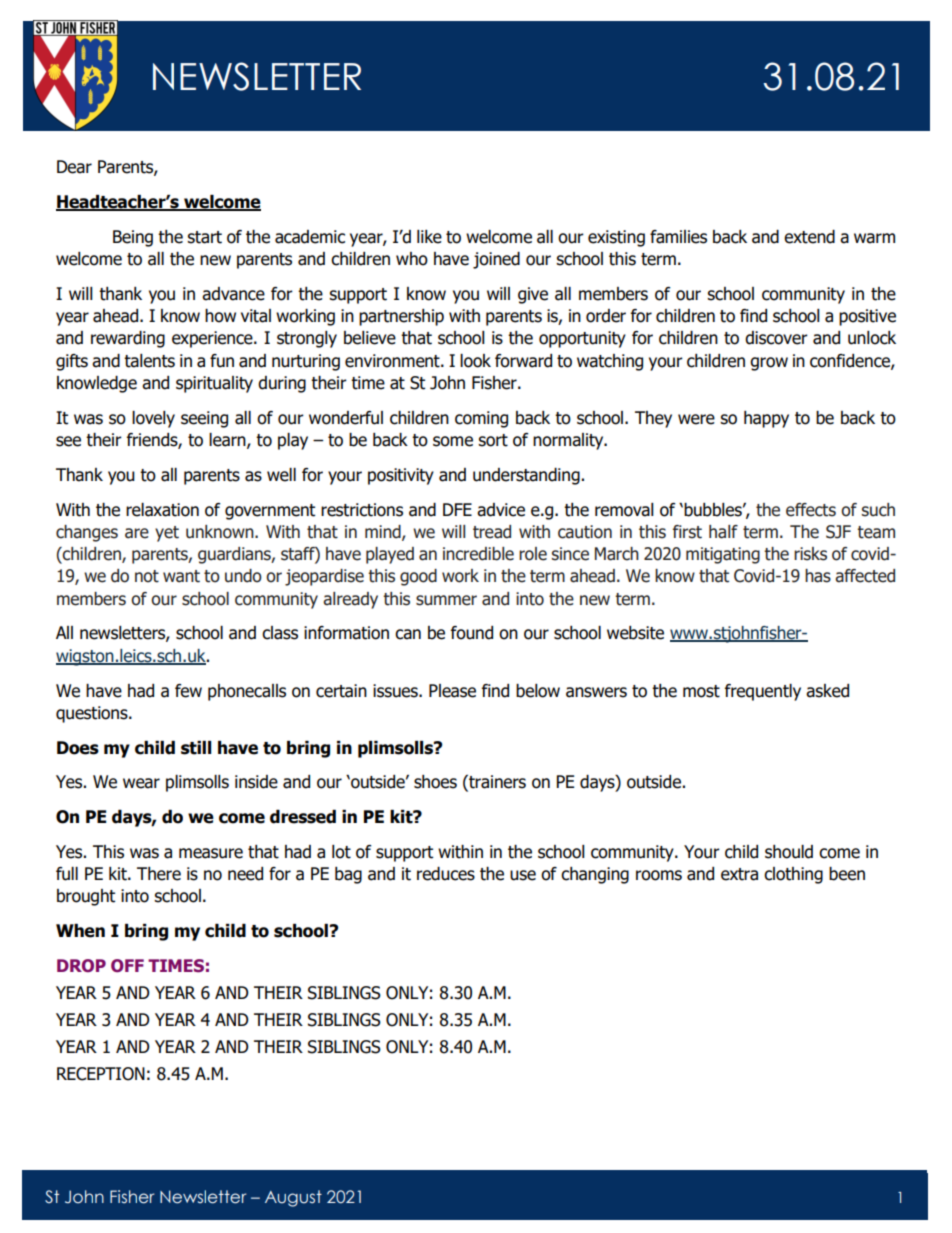  Describe the element at coordinates (101, 1074) in the screenshot. I see `RECEPTION` at that location.
